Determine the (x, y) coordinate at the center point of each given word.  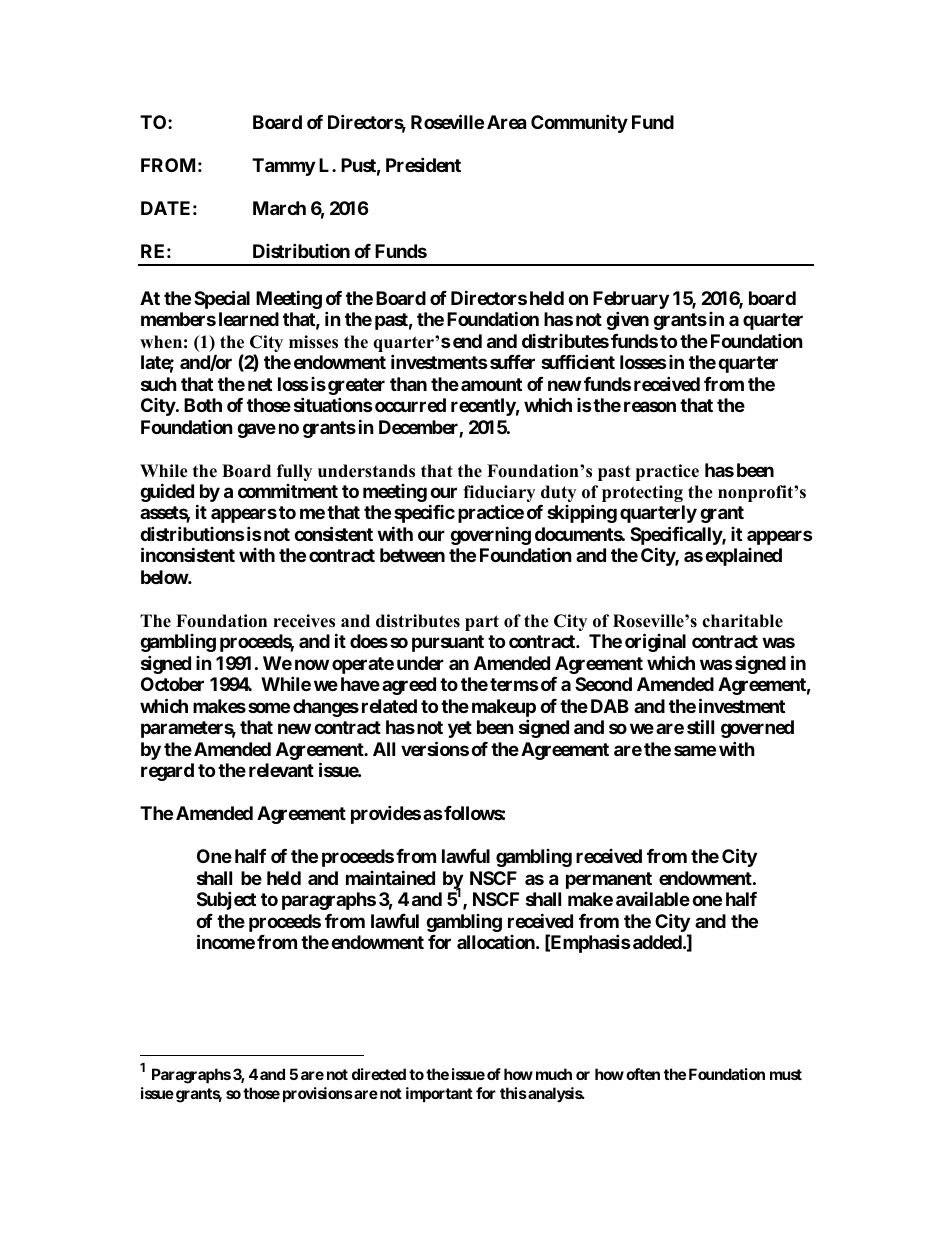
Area (506, 122)
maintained (390, 877)
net (260, 384)
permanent (609, 880)
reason (650, 406)
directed (379, 1074)
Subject (226, 900)
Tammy (283, 167)
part (482, 623)
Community (579, 123)
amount (491, 384)
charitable (742, 621)
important (439, 1094)
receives (304, 621)
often (643, 1074)
